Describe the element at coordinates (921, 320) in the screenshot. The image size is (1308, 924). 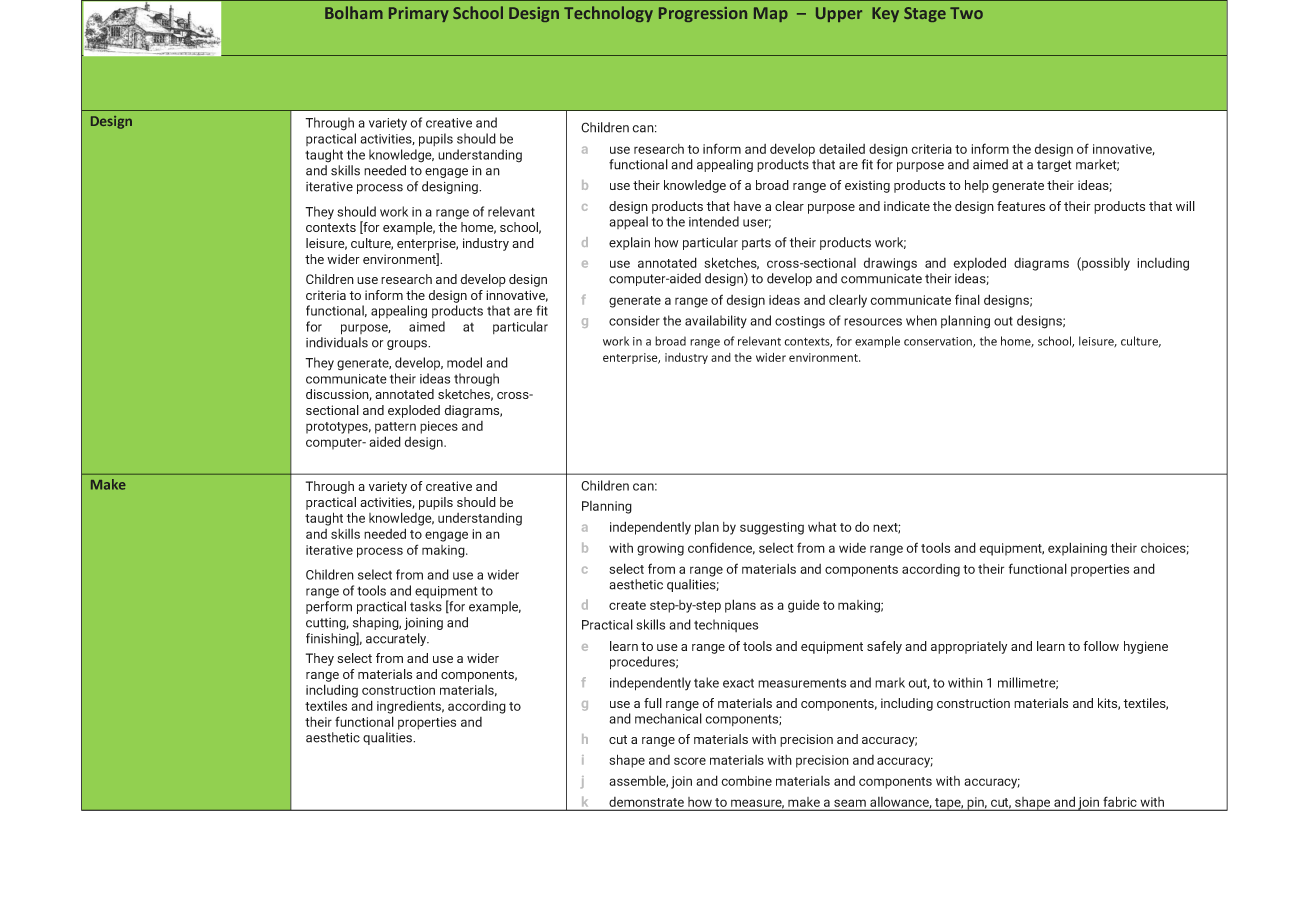
I see `when` at that location.
